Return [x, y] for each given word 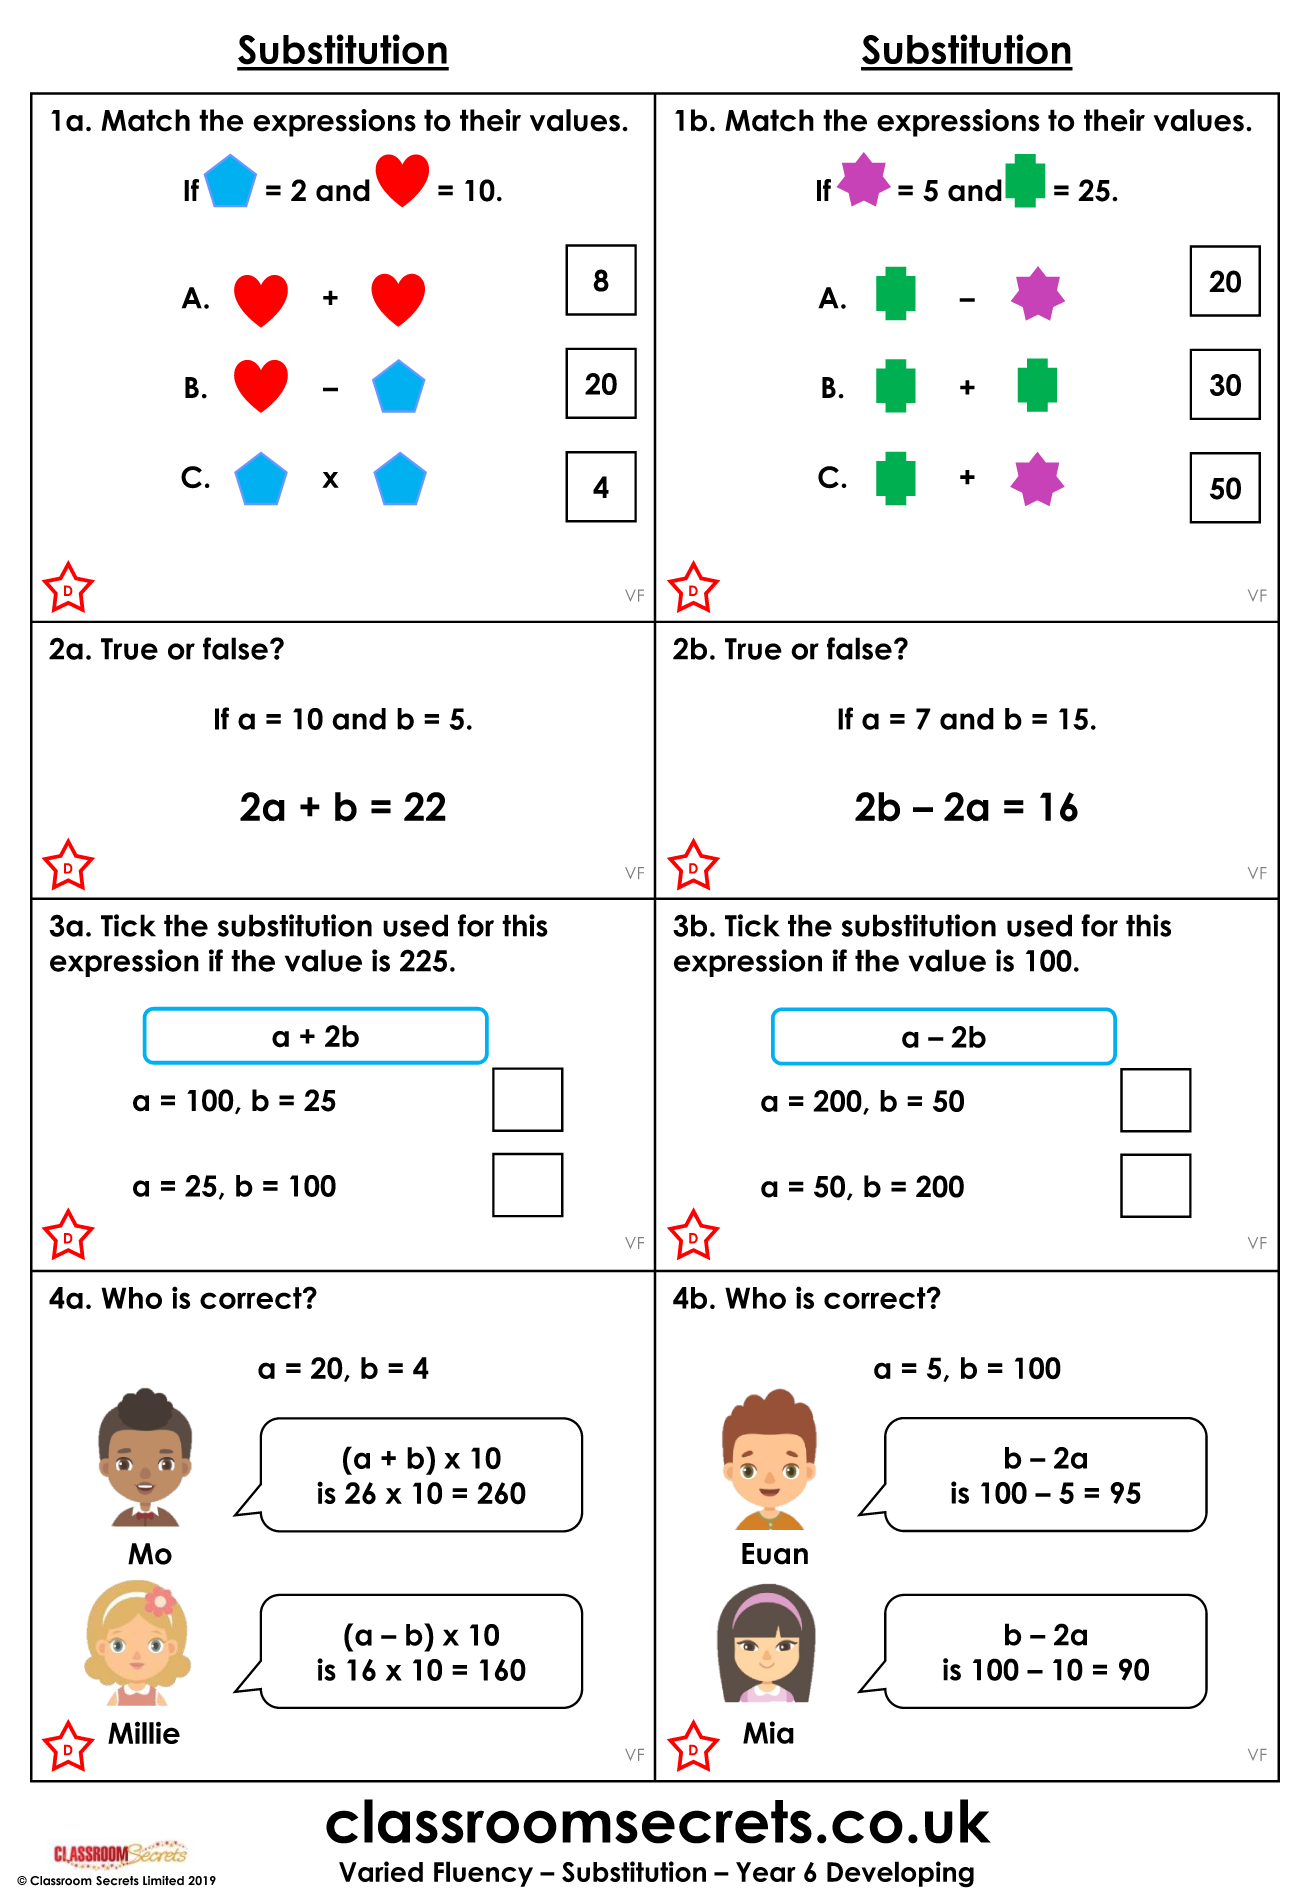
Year [766, 1872]
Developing [900, 1874]
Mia [768, 1732]
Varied [381, 1871]
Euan [775, 1554]
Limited [163, 1881]
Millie [144, 1732]
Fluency [483, 1874]
